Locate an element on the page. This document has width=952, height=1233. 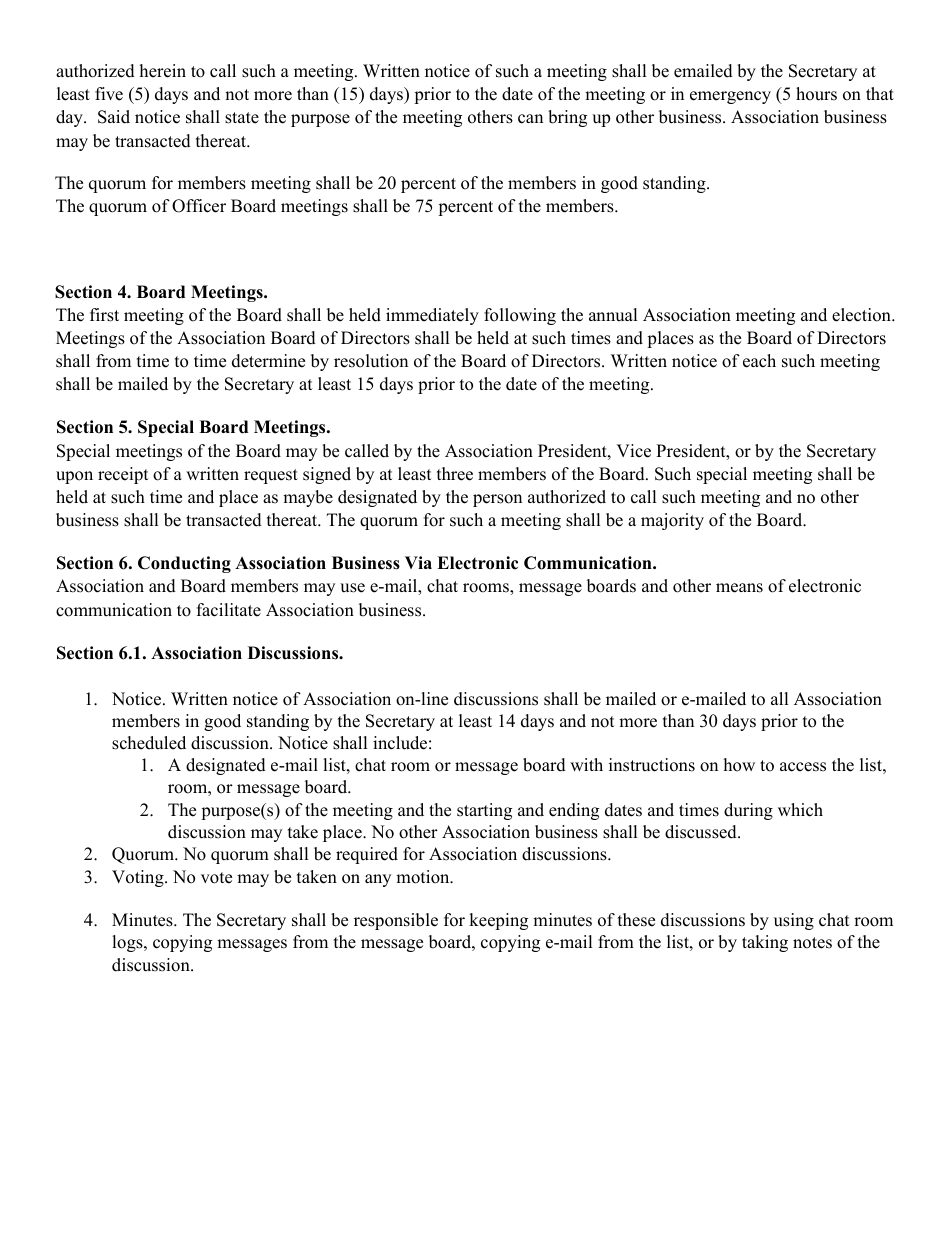
receipt is located at coordinates (123, 475).
